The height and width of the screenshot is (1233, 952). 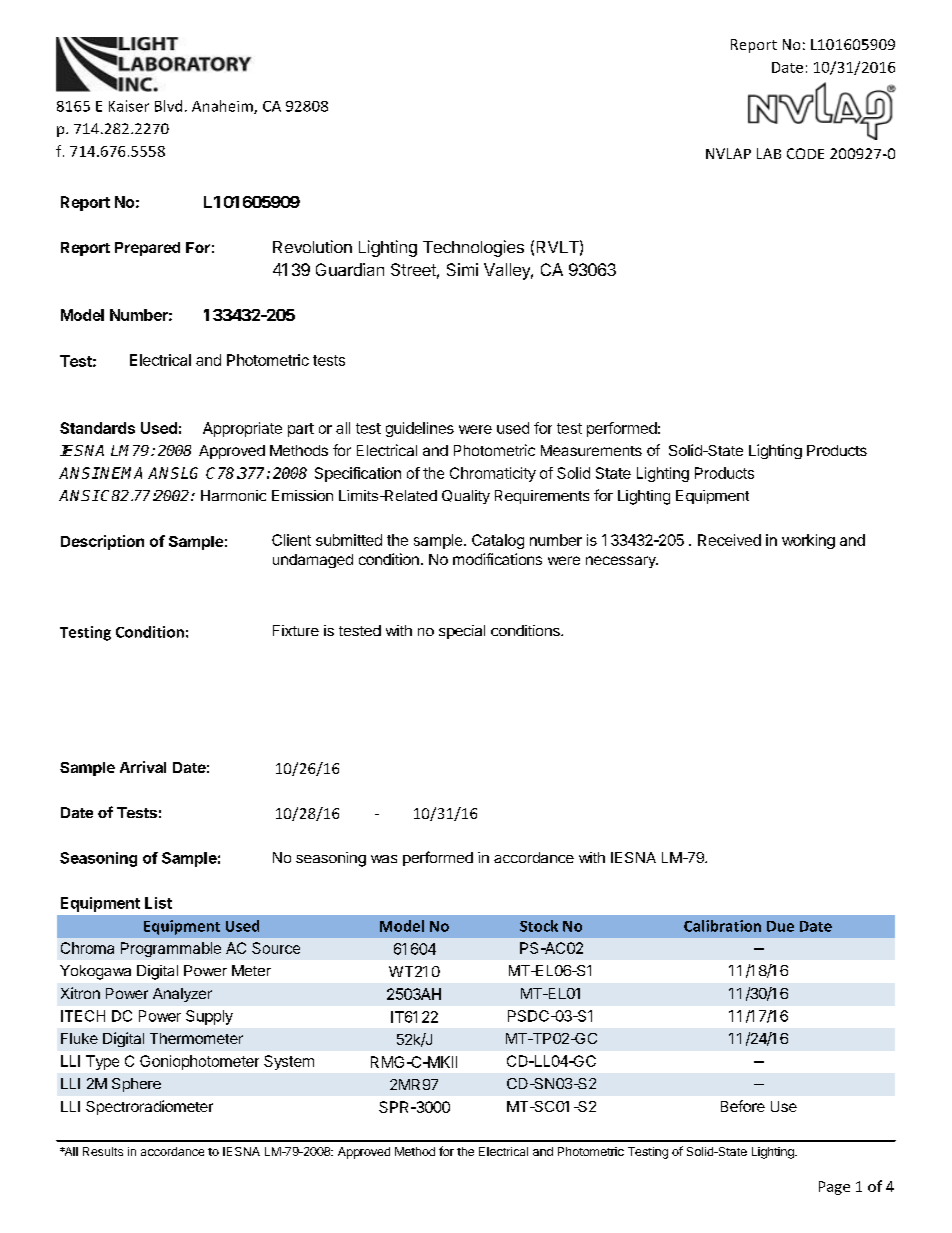 What do you see at coordinates (171, 949) in the screenshot?
I see `Programmable` at bounding box center [171, 949].
